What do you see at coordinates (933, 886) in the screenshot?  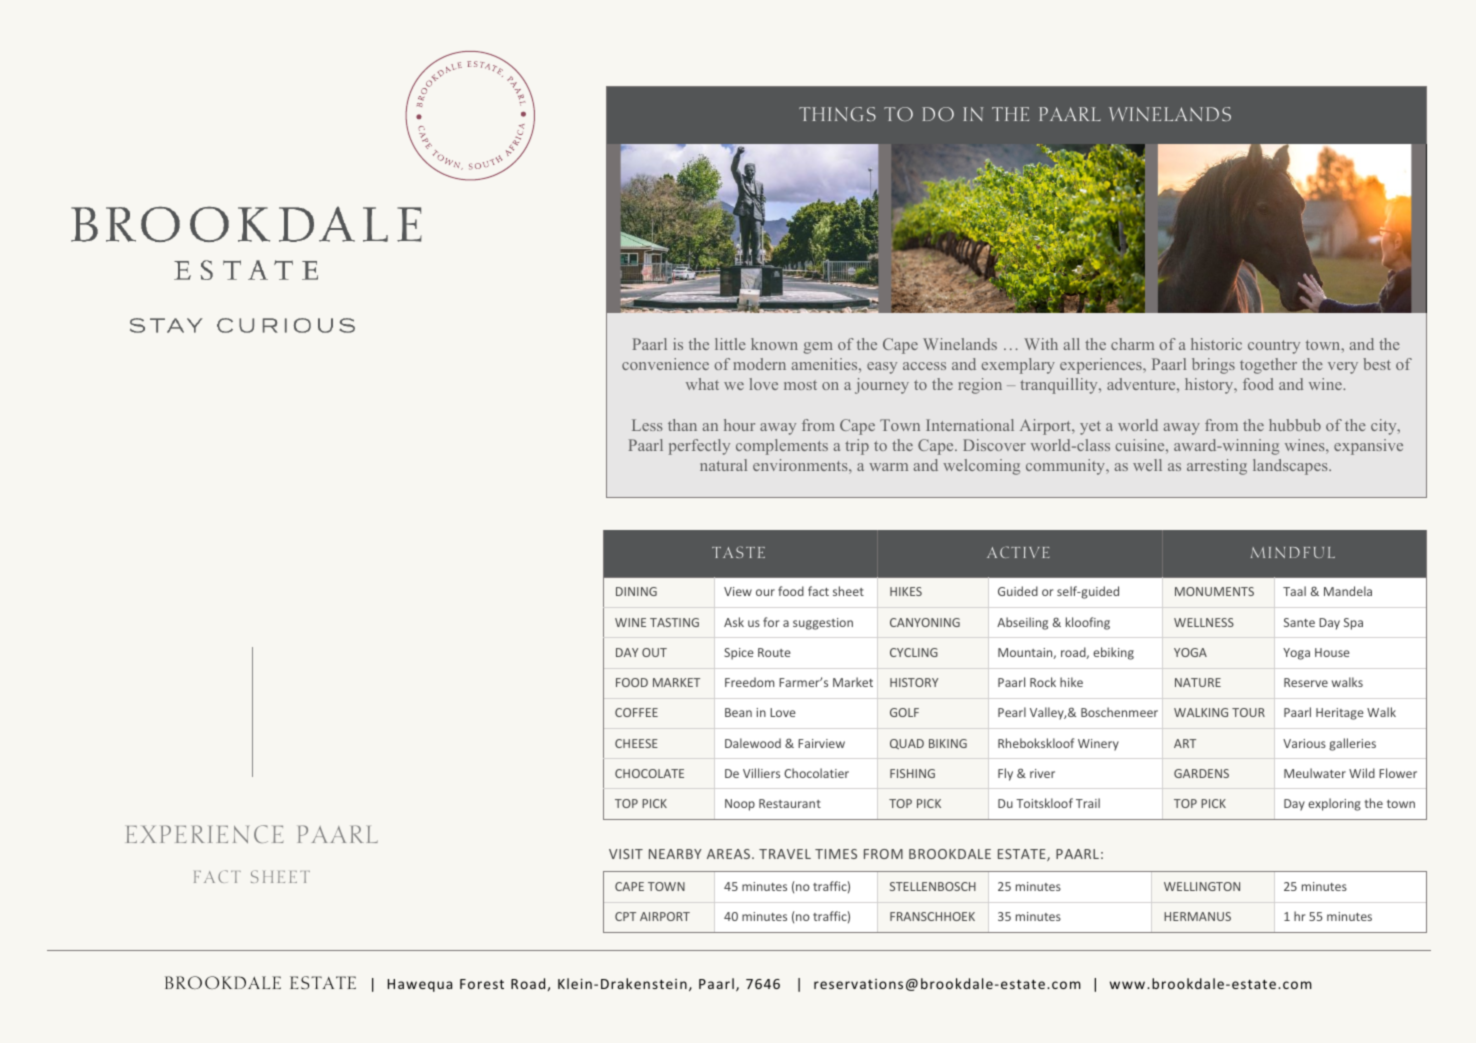 I see `STELLENBOSCH` at bounding box center [933, 886].
